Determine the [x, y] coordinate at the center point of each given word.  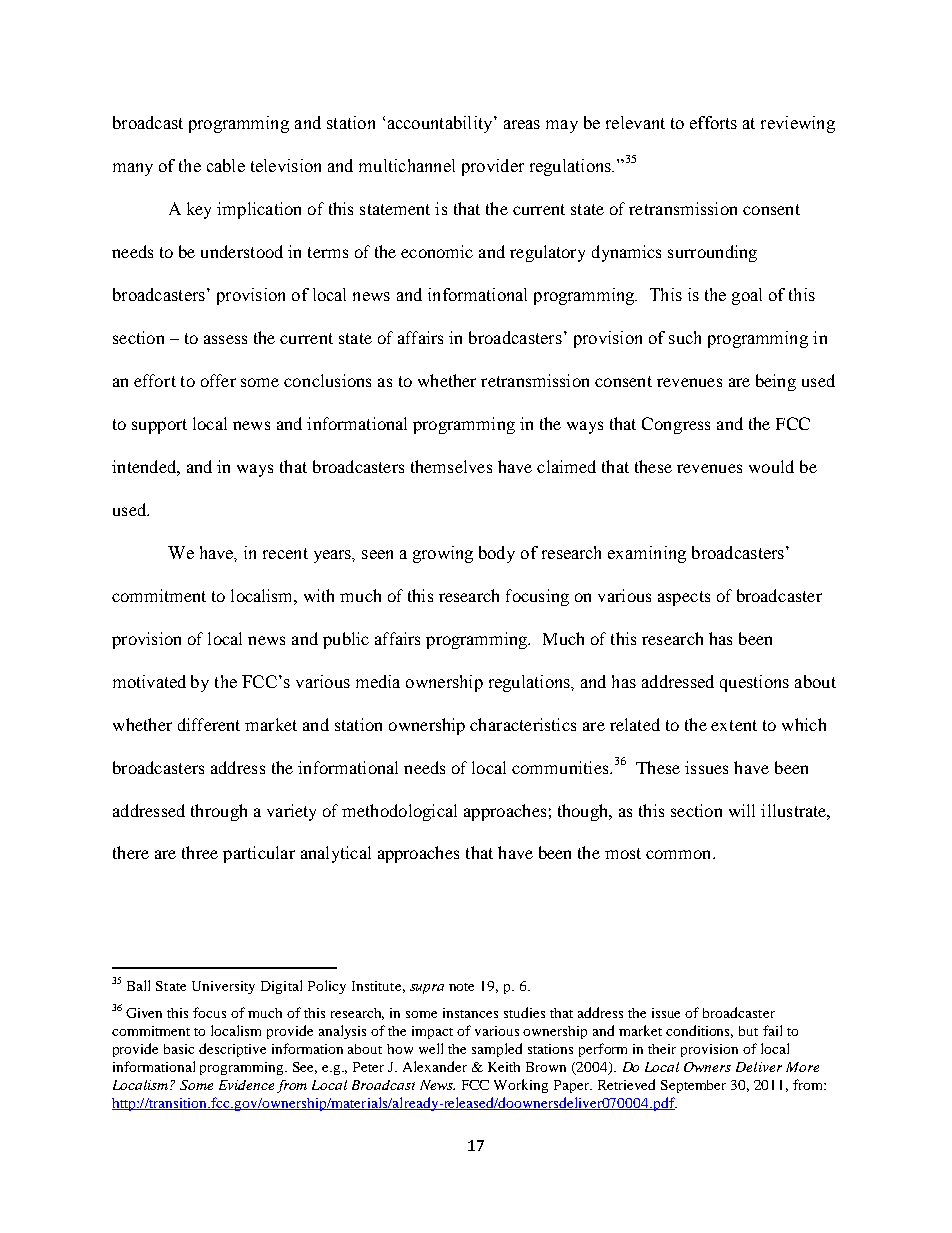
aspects [684, 598]
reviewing [798, 124]
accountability [441, 124]
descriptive [232, 1050]
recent [285, 553]
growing [443, 554]
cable [226, 165]
